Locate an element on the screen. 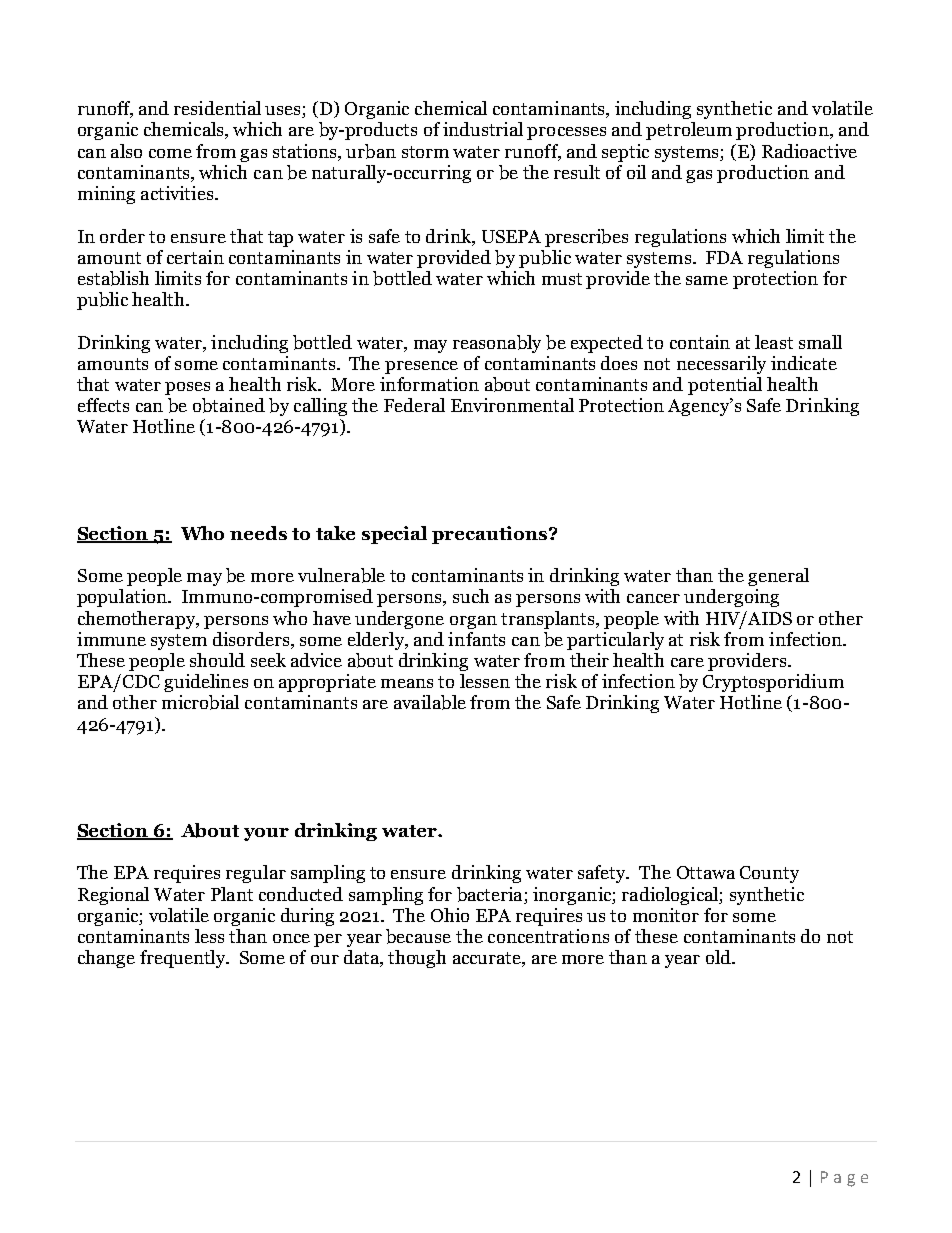  same is located at coordinates (707, 280).
